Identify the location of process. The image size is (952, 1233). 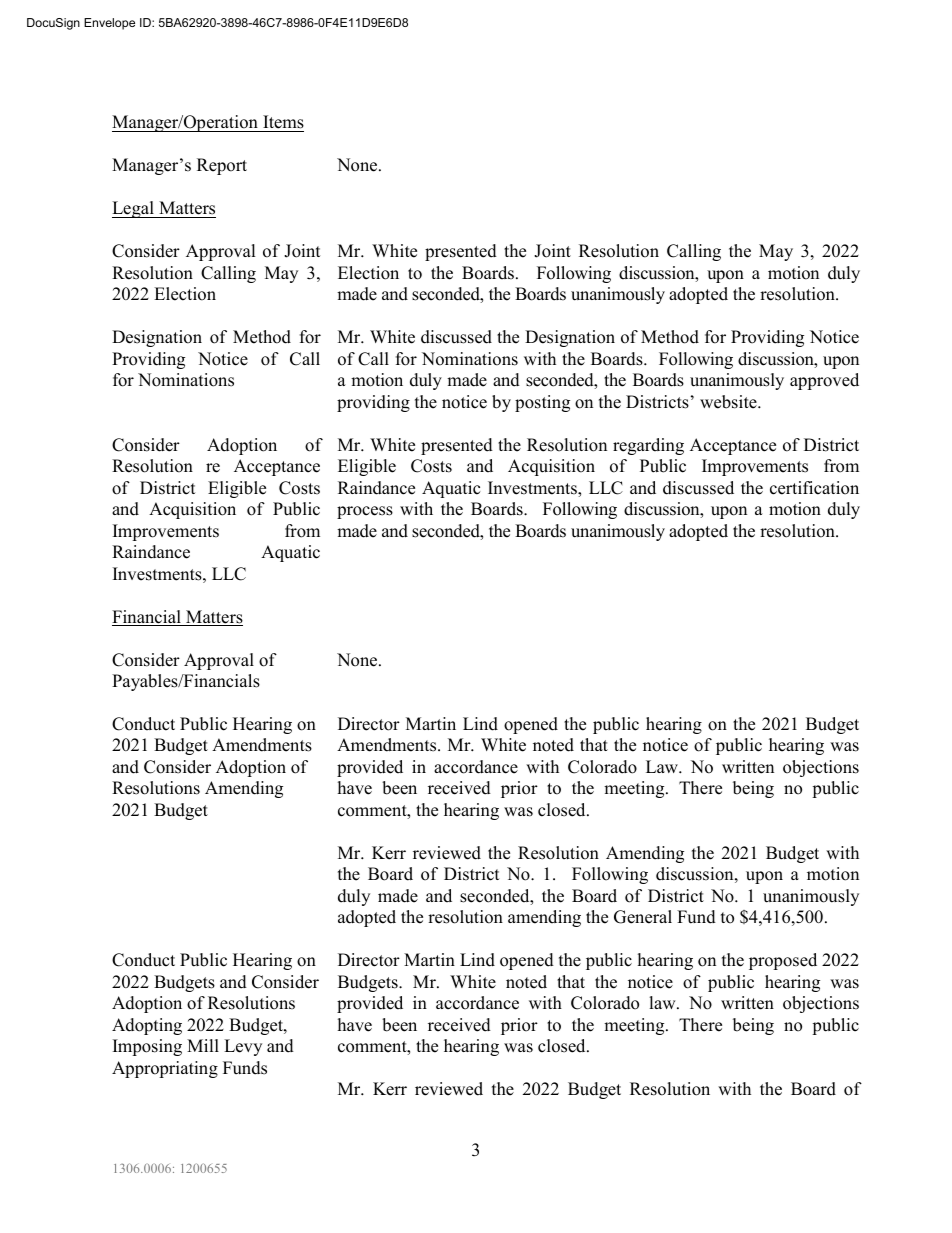
(365, 512).
